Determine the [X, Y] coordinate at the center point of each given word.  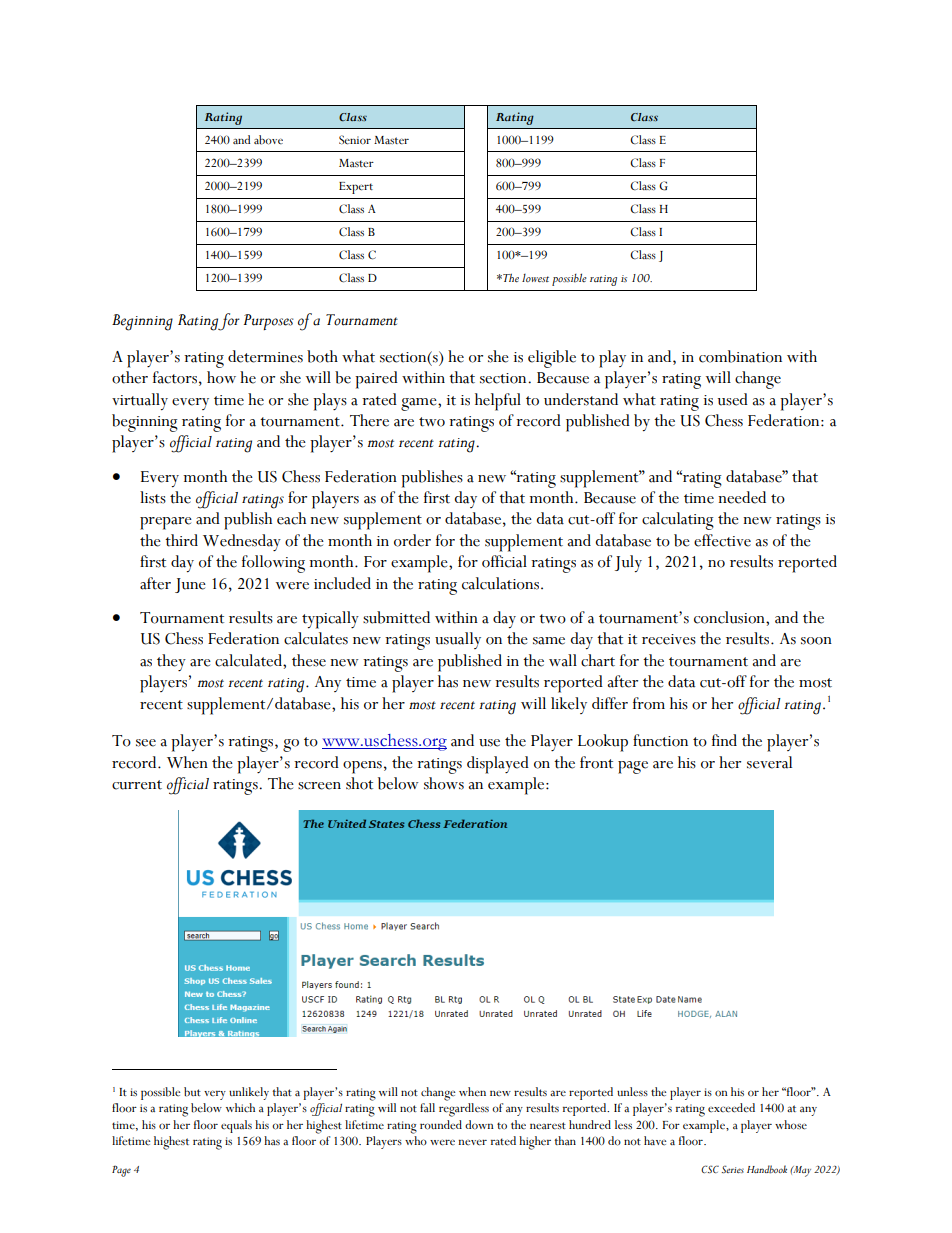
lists [153, 497]
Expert [356, 188]
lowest [535, 278]
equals [236, 1126]
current [137, 785]
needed [742, 497]
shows [444, 783]
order [412, 540]
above [268, 140]
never [473, 1142]
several [769, 762]
